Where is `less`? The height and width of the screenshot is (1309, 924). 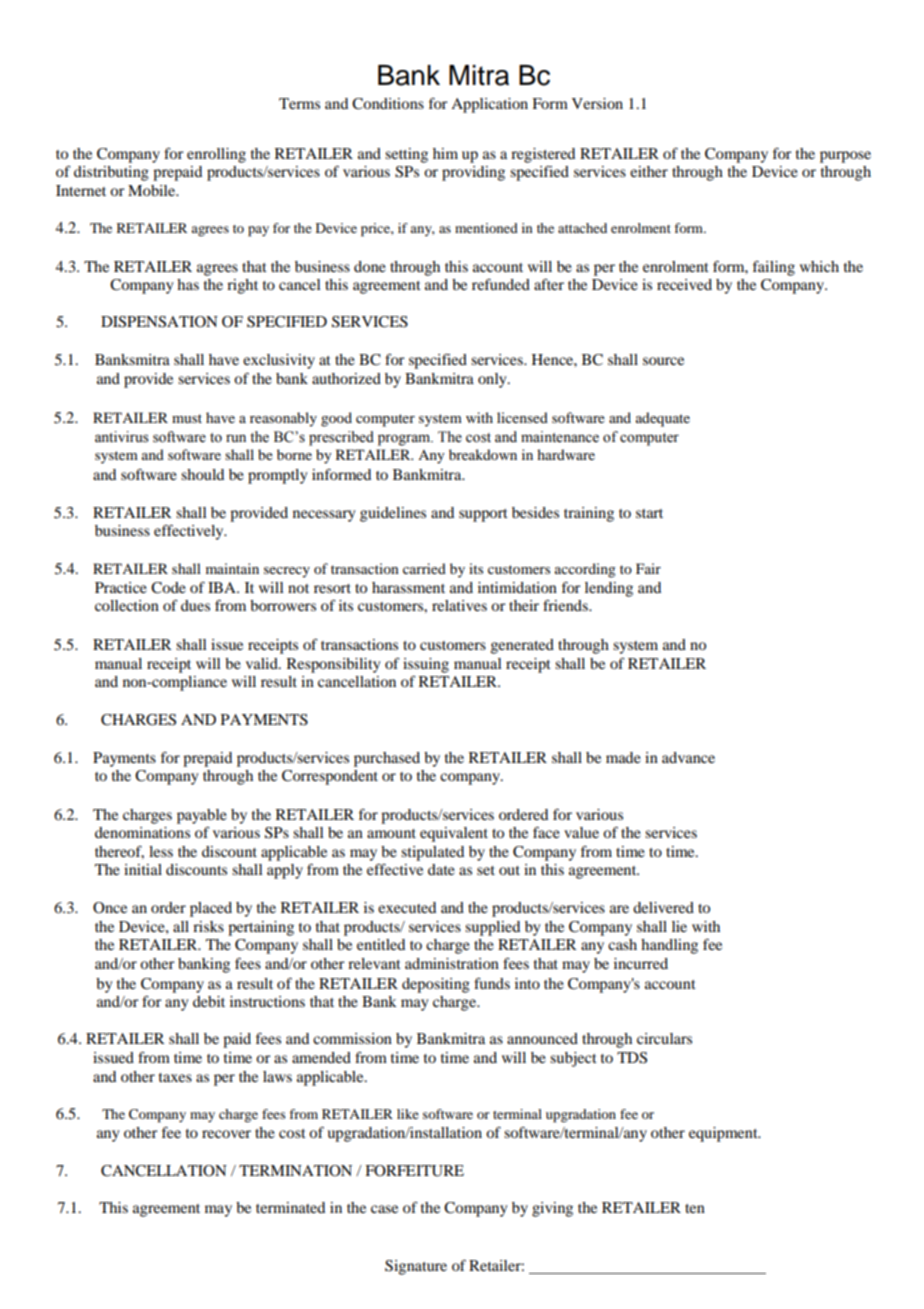 less is located at coordinates (161, 851).
